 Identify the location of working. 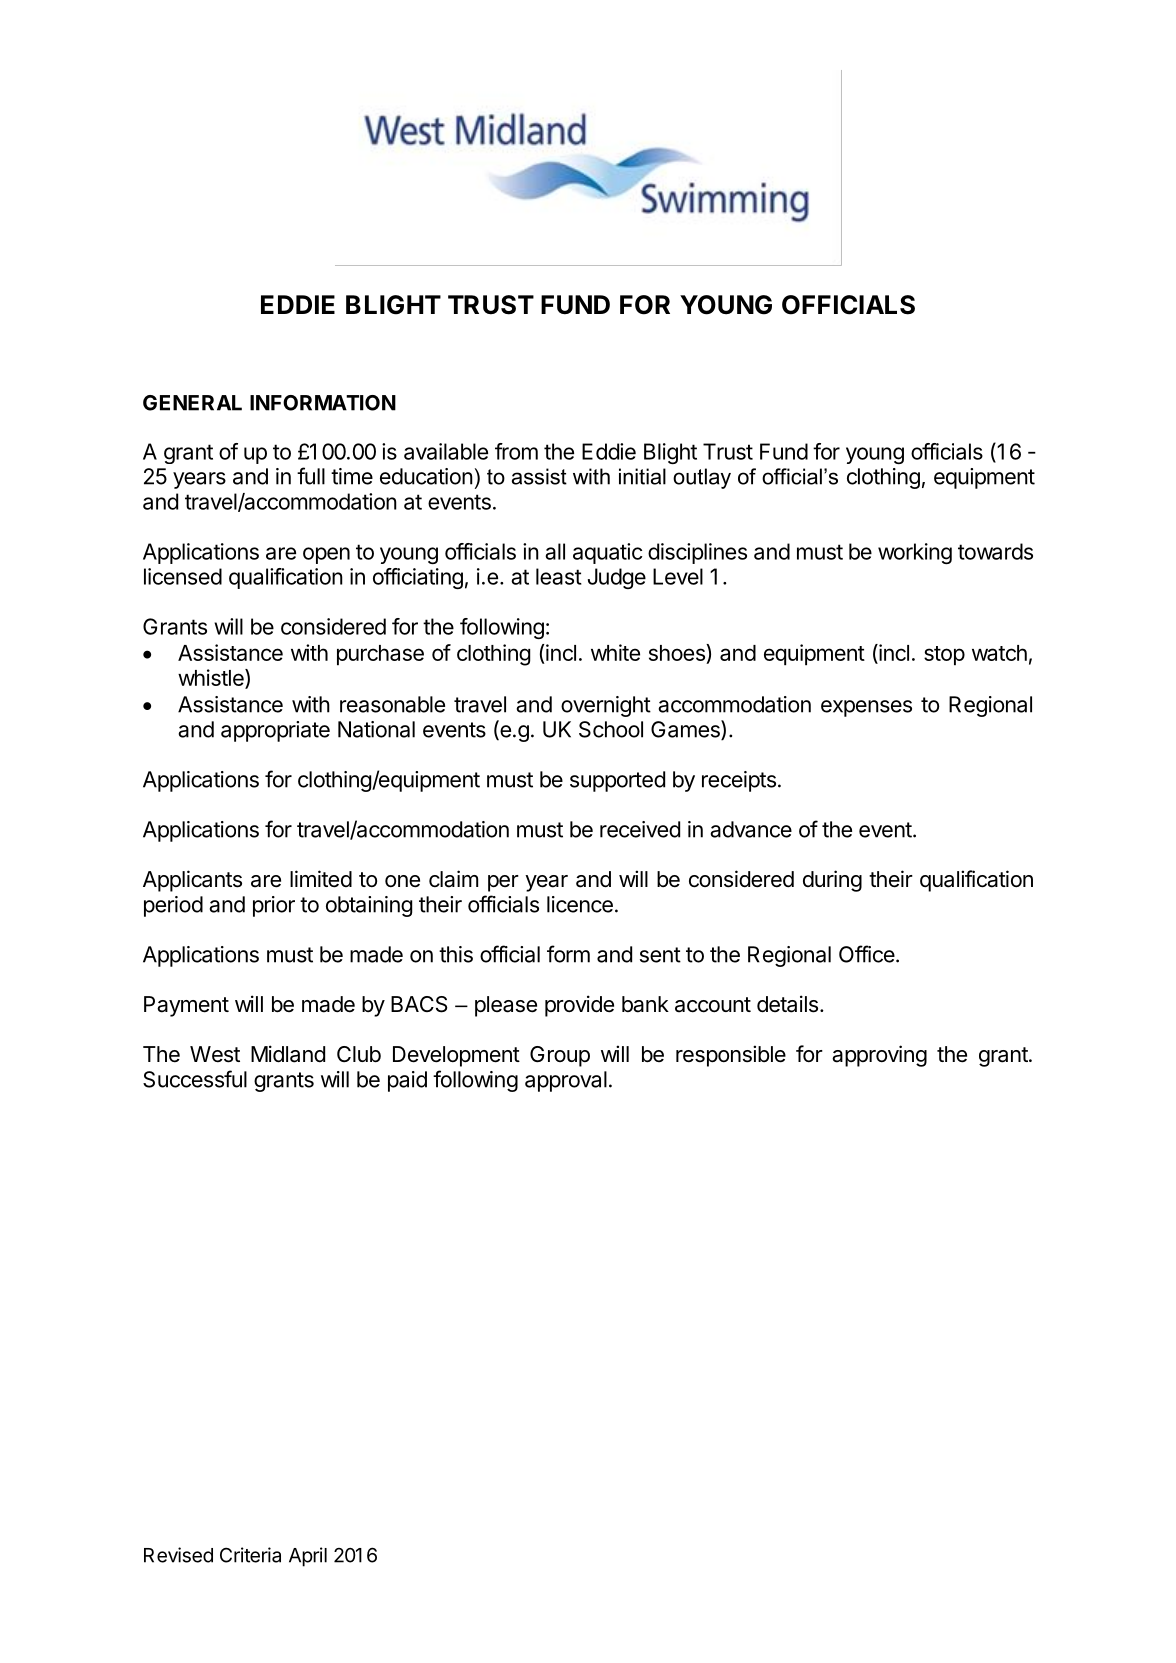
(915, 553).
